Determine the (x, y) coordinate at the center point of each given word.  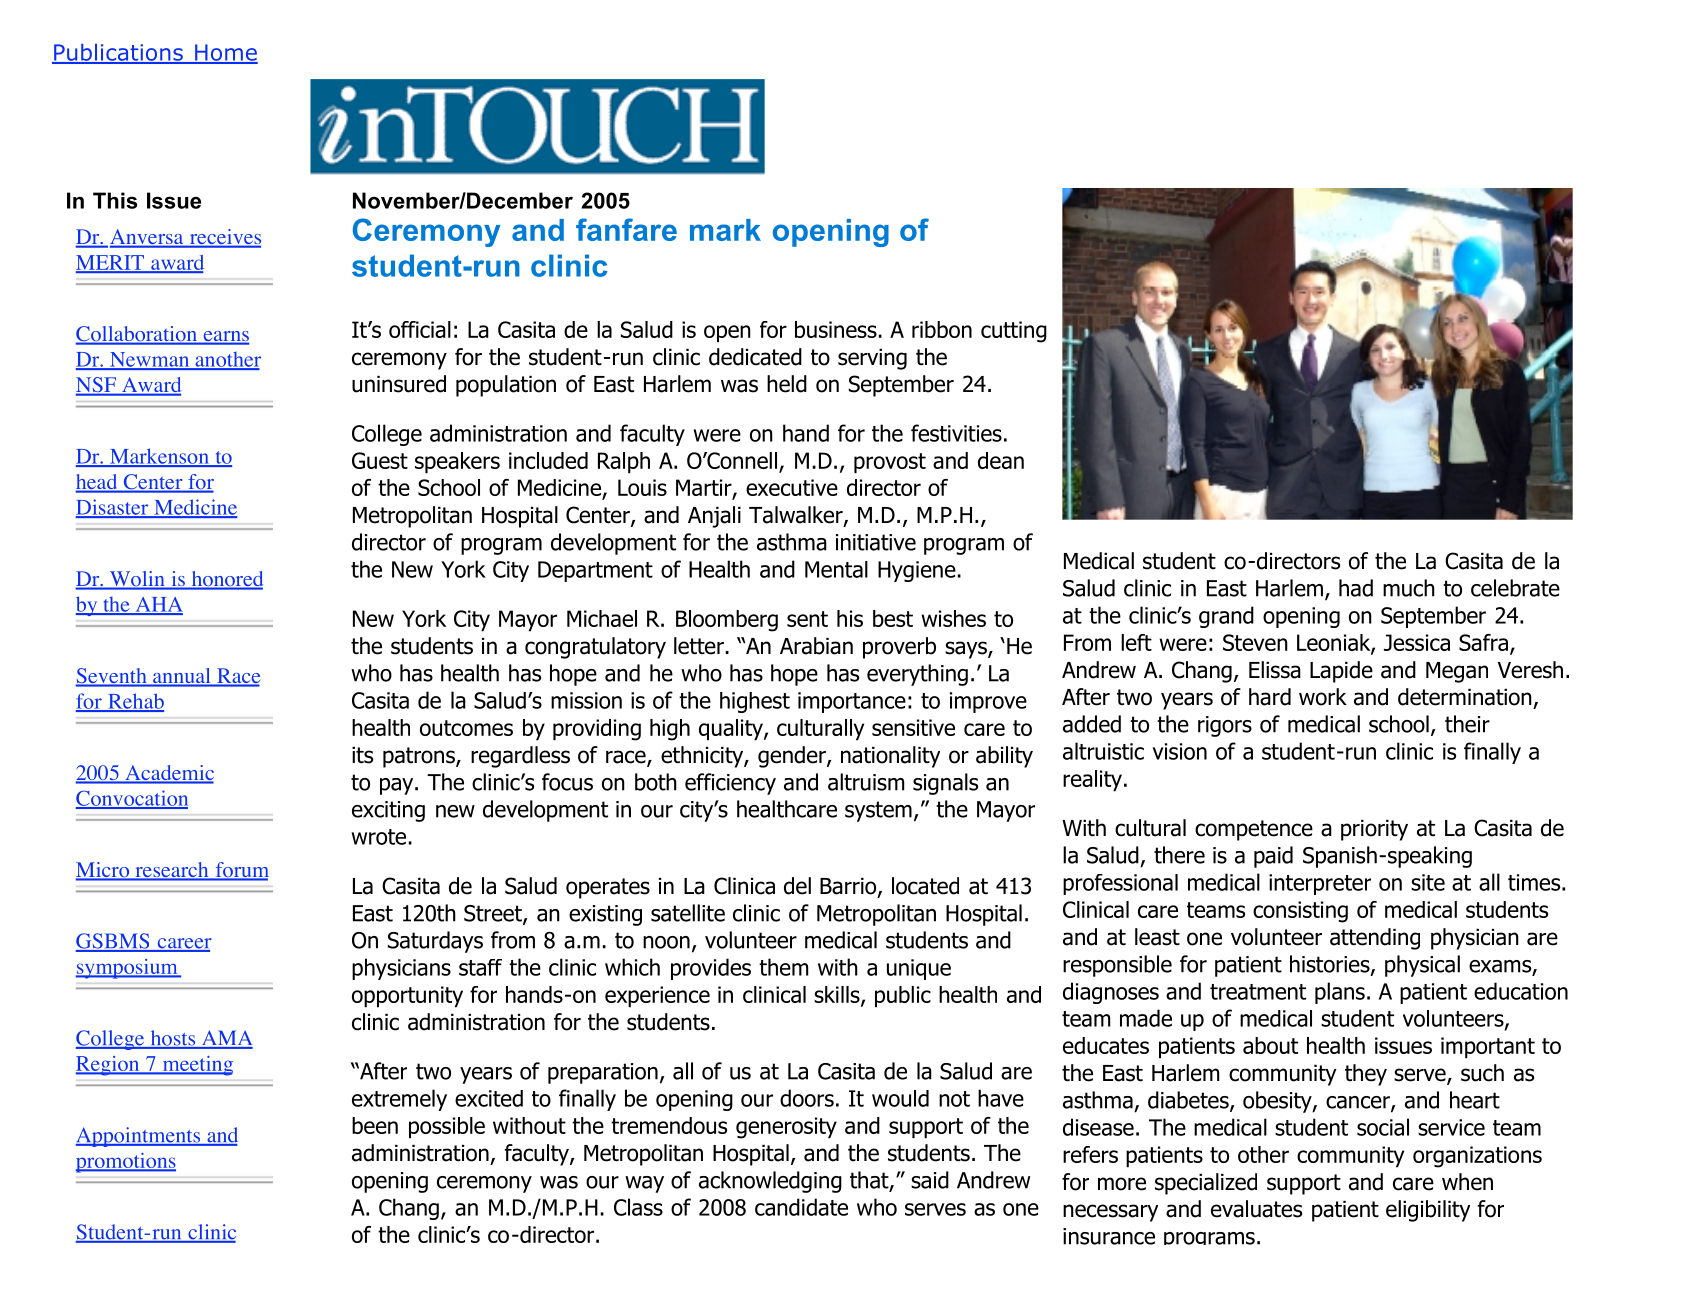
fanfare (626, 229)
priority (1374, 830)
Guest (380, 460)
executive (792, 487)
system (878, 811)
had (1356, 588)
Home (225, 53)
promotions (126, 1163)
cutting (1014, 332)
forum (241, 871)
